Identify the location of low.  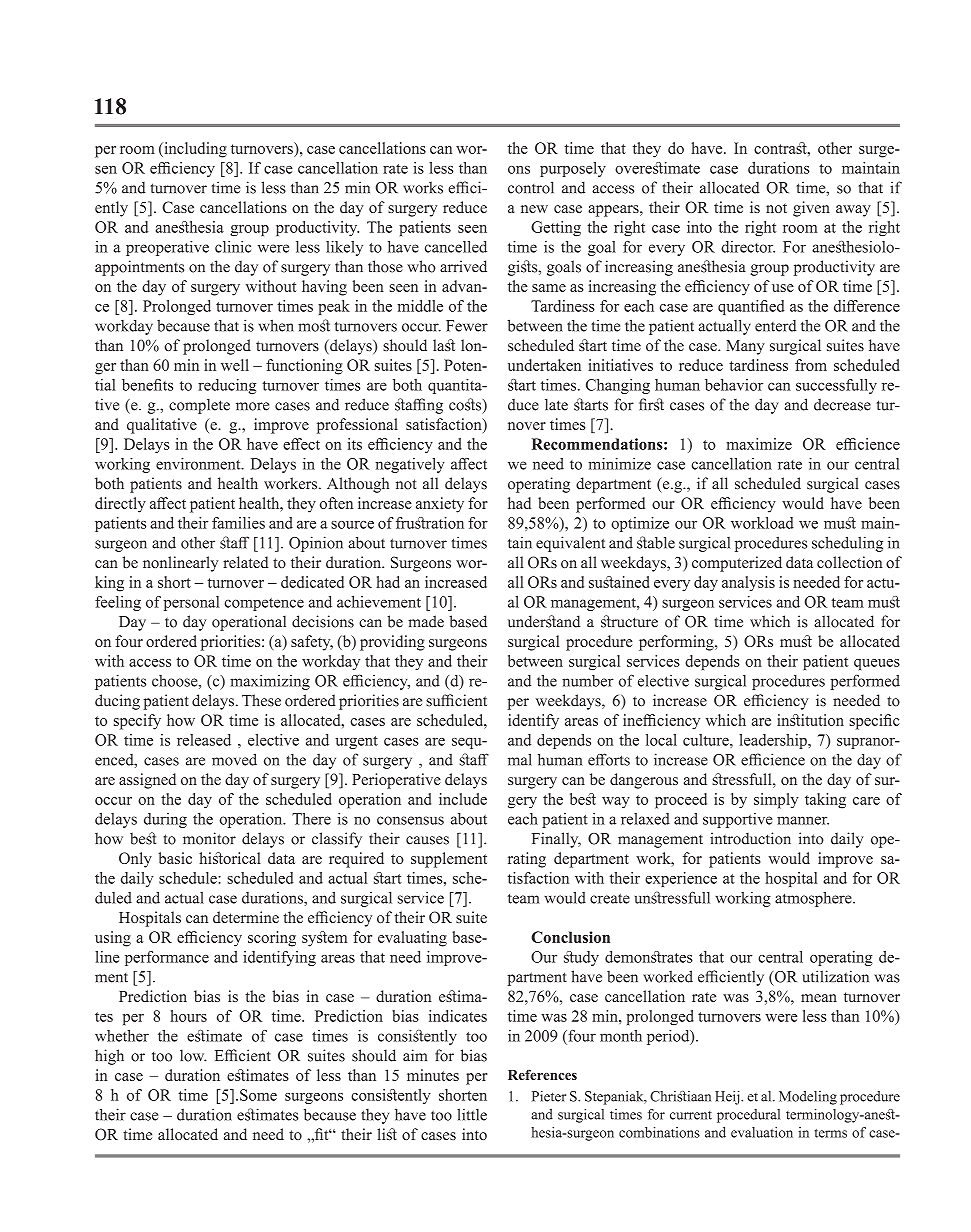
(193, 1055).
